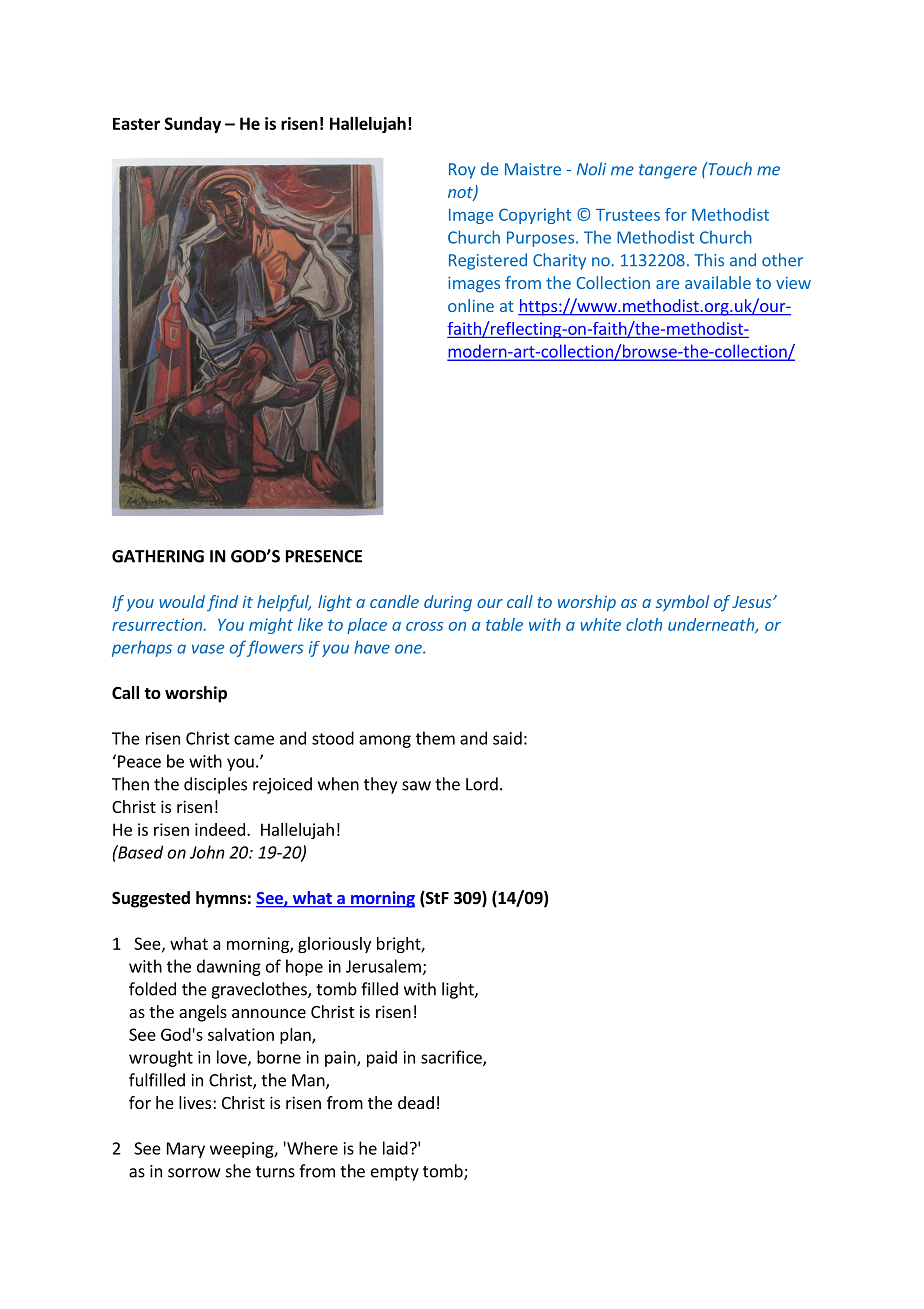 The image size is (924, 1309). Describe the element at coordinates (448, 603) in the screenshot. I see `during` at that location.
